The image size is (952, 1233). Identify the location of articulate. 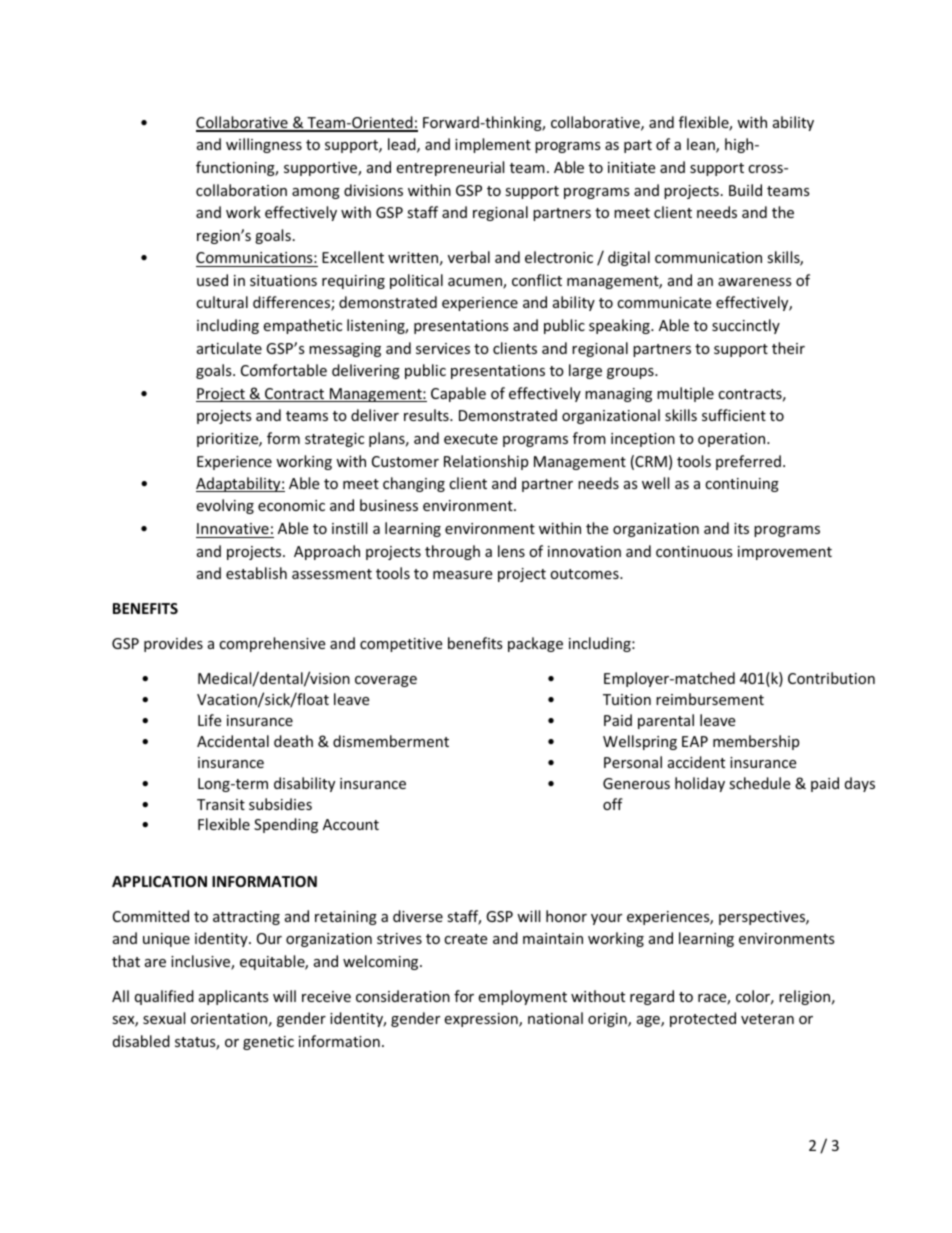
(229, 348).
